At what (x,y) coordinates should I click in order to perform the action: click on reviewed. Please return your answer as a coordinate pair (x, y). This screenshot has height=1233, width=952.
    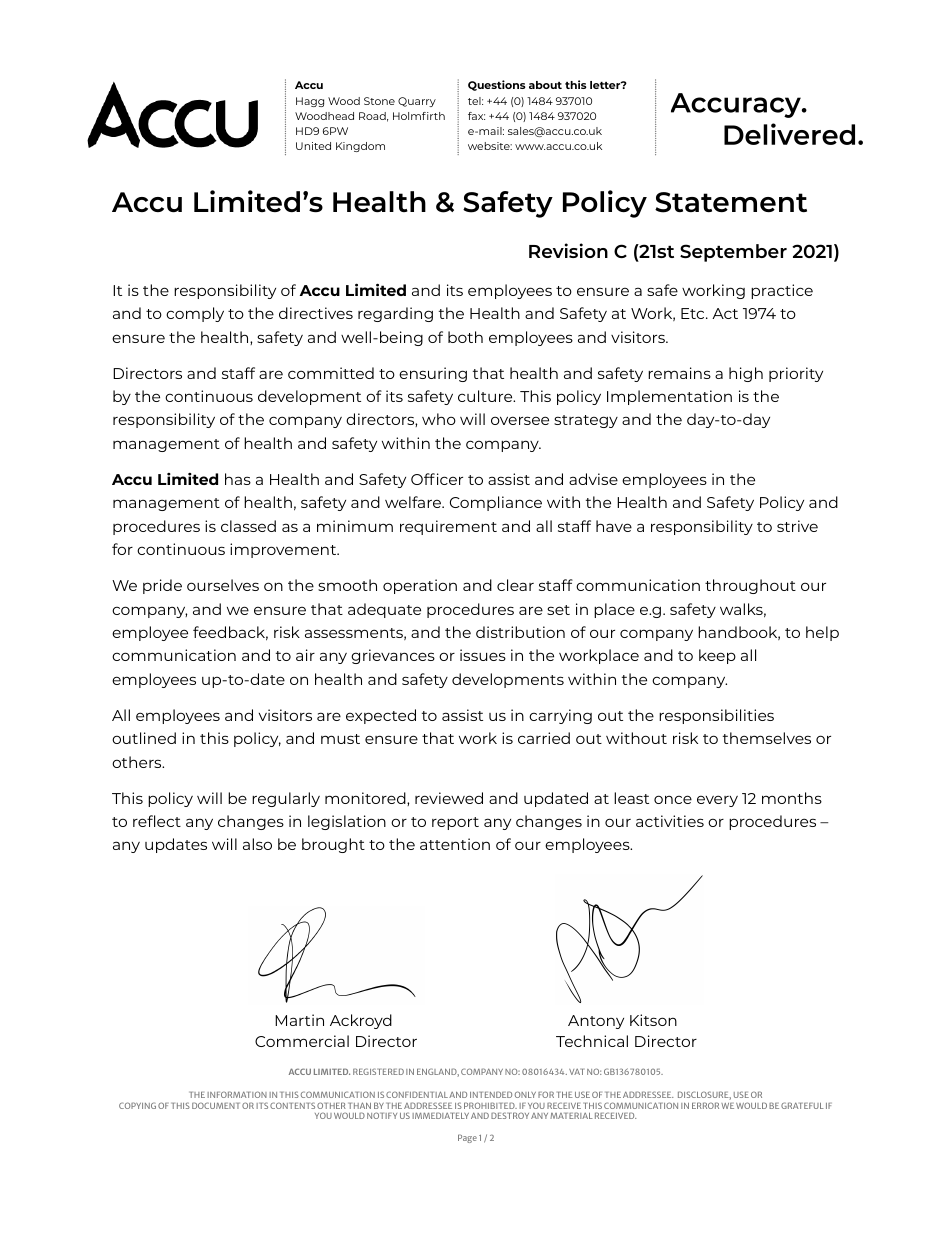
    Looking at the image, I should click on (449, 798).
